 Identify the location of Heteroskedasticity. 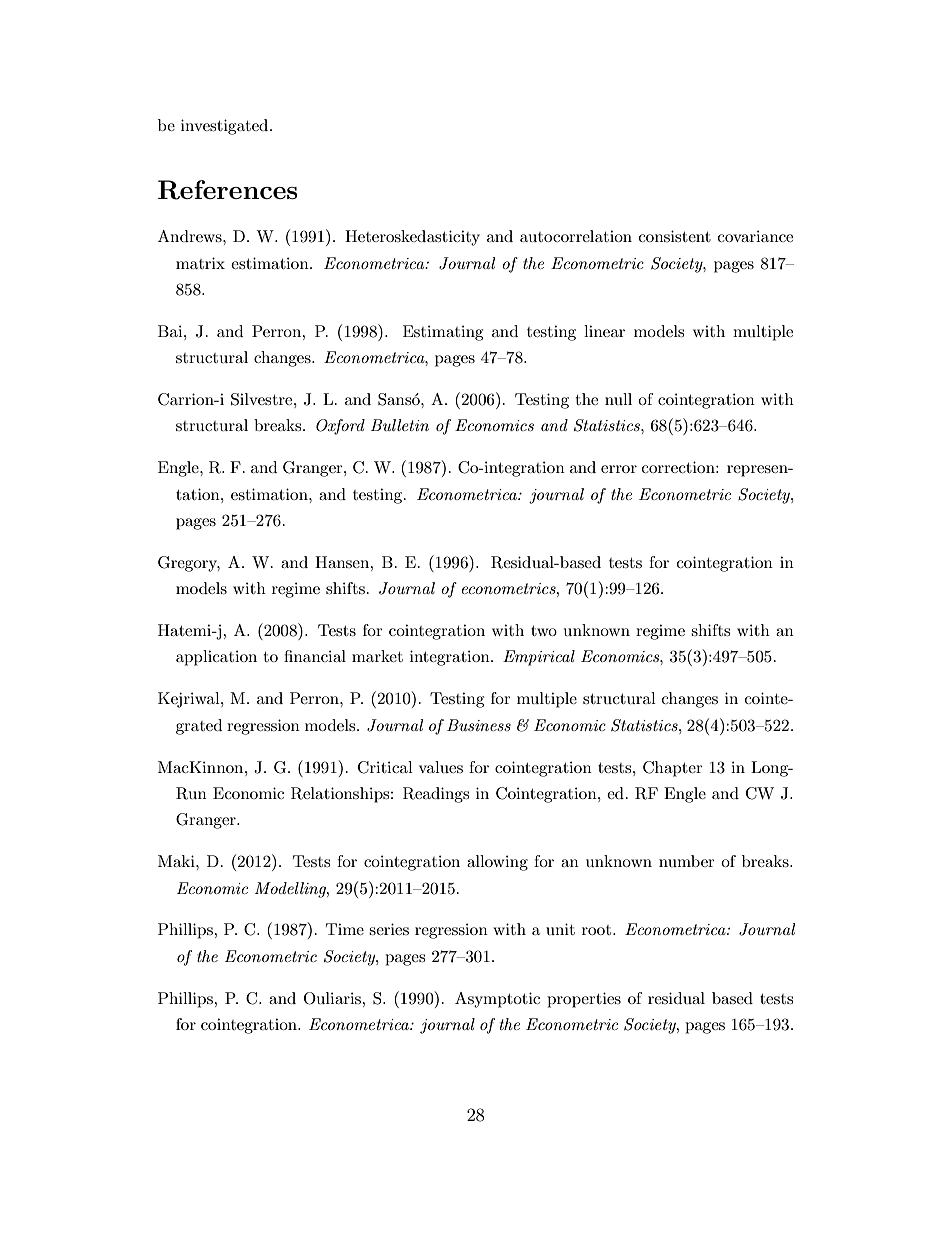
(412, 238).
